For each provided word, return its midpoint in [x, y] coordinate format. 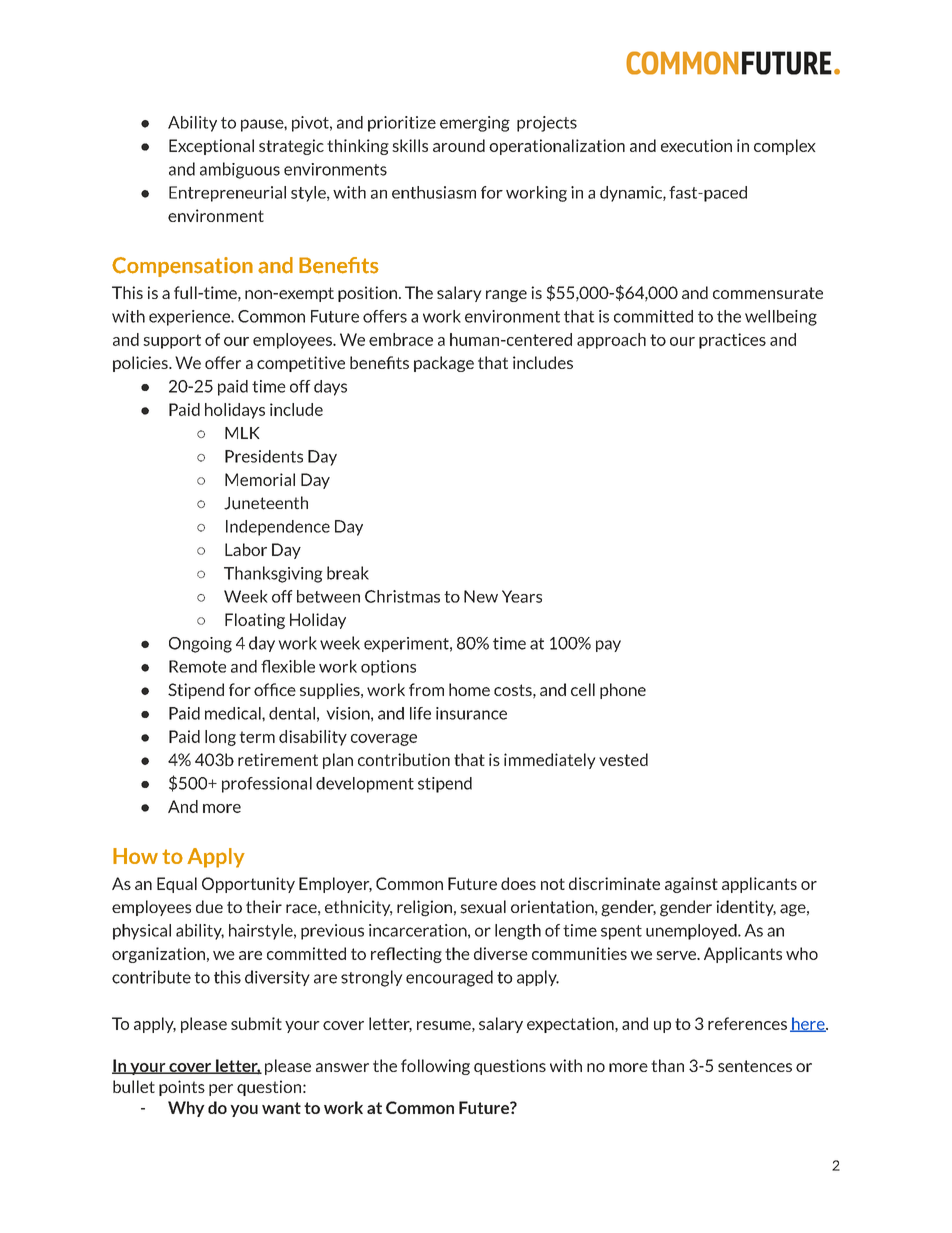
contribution [404, 759]
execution [696, 145]
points [182, 1088]
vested [623, 759]
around [459, 145]
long [220, 738]
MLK [242, 433]
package [444, 364]
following [435, 1067]
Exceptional [211, 147]
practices [732, 341]
